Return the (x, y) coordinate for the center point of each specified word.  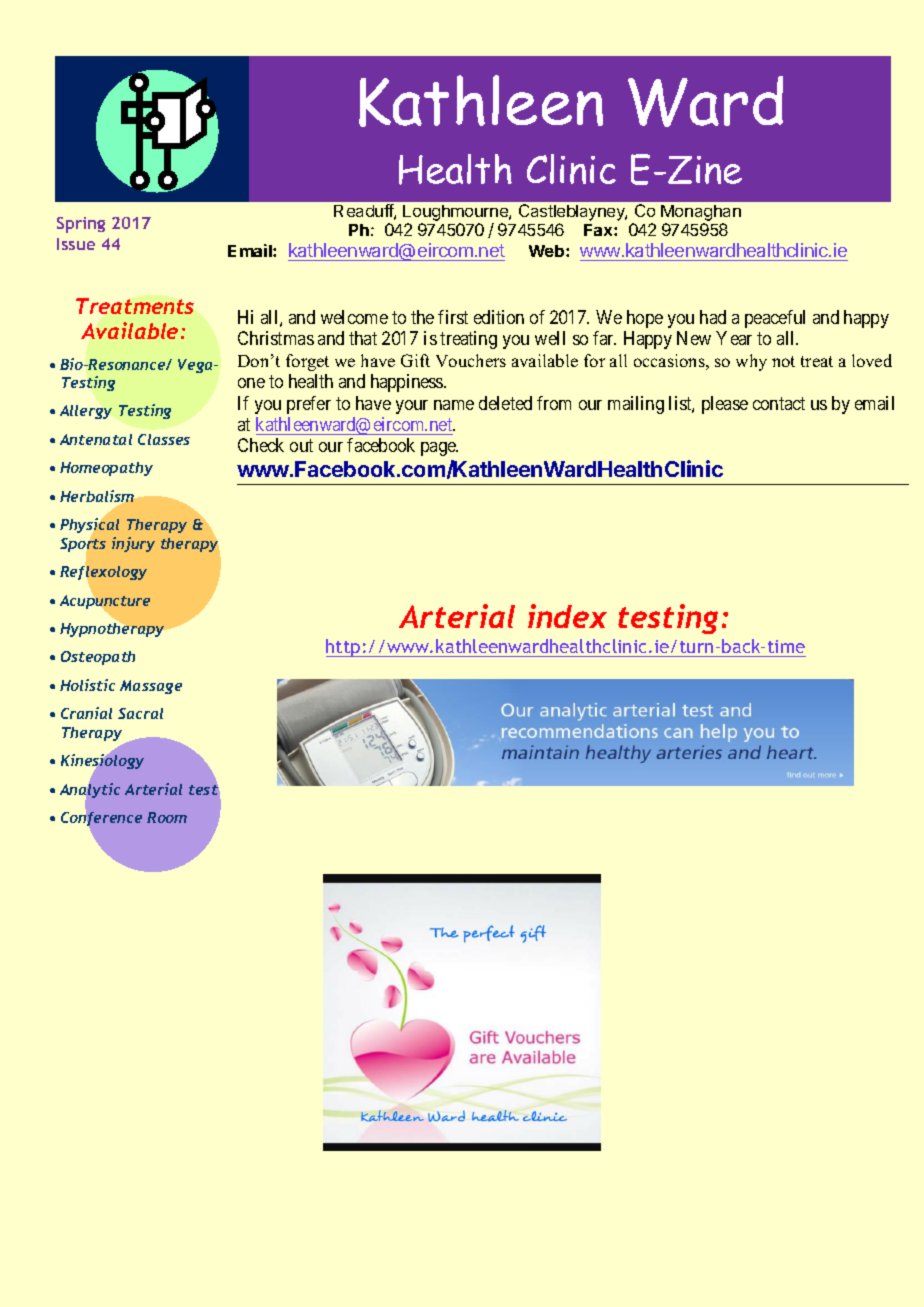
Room (167, 817)
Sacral (140, 713)
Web (548, 251)
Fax (599, 230)
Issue (76, 244)
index (567, 616)
